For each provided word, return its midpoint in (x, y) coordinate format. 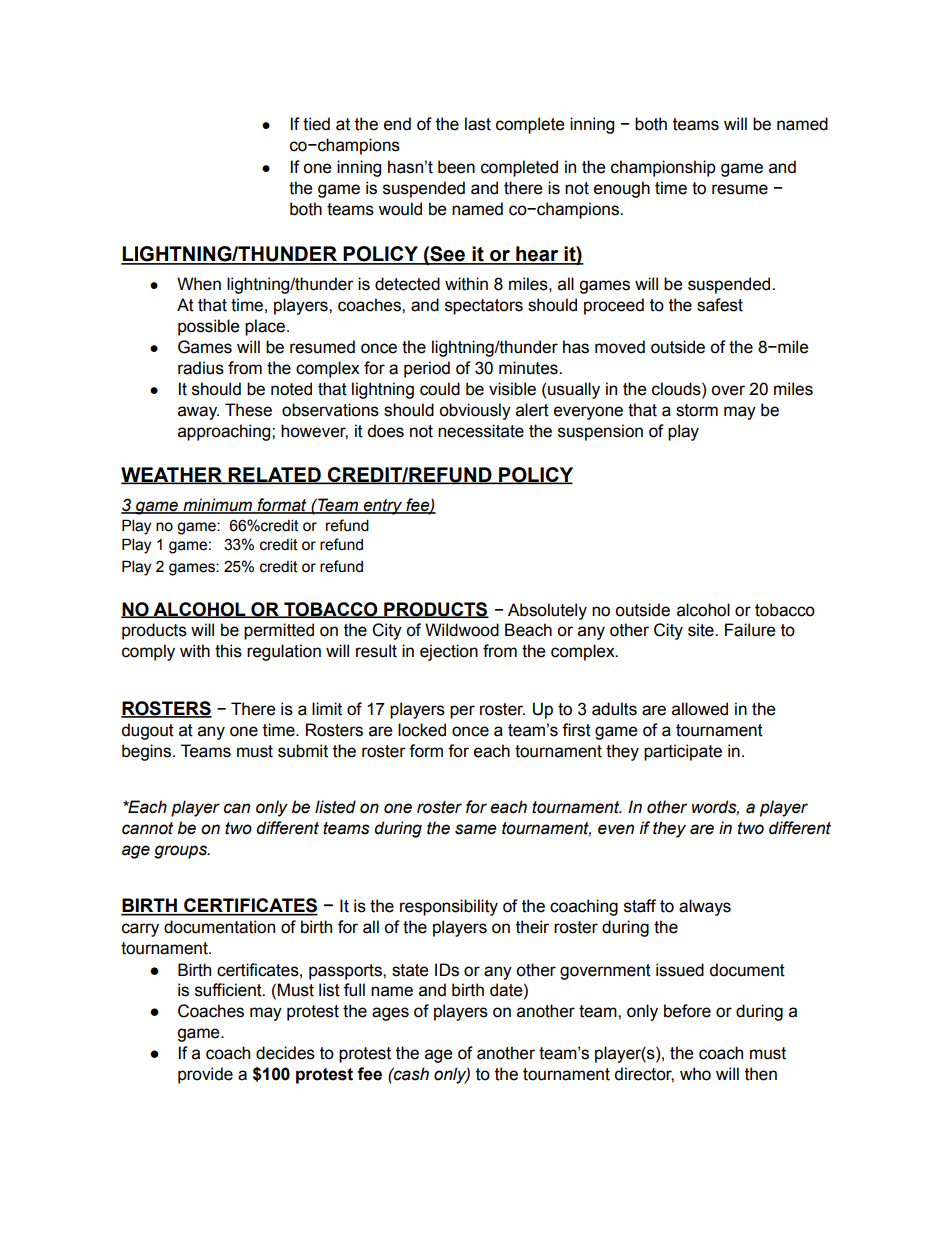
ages (390, 1014)
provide (205, 1075)
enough (622, 189)
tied (316, 124)
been (456, 167)
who (695, 1074)
